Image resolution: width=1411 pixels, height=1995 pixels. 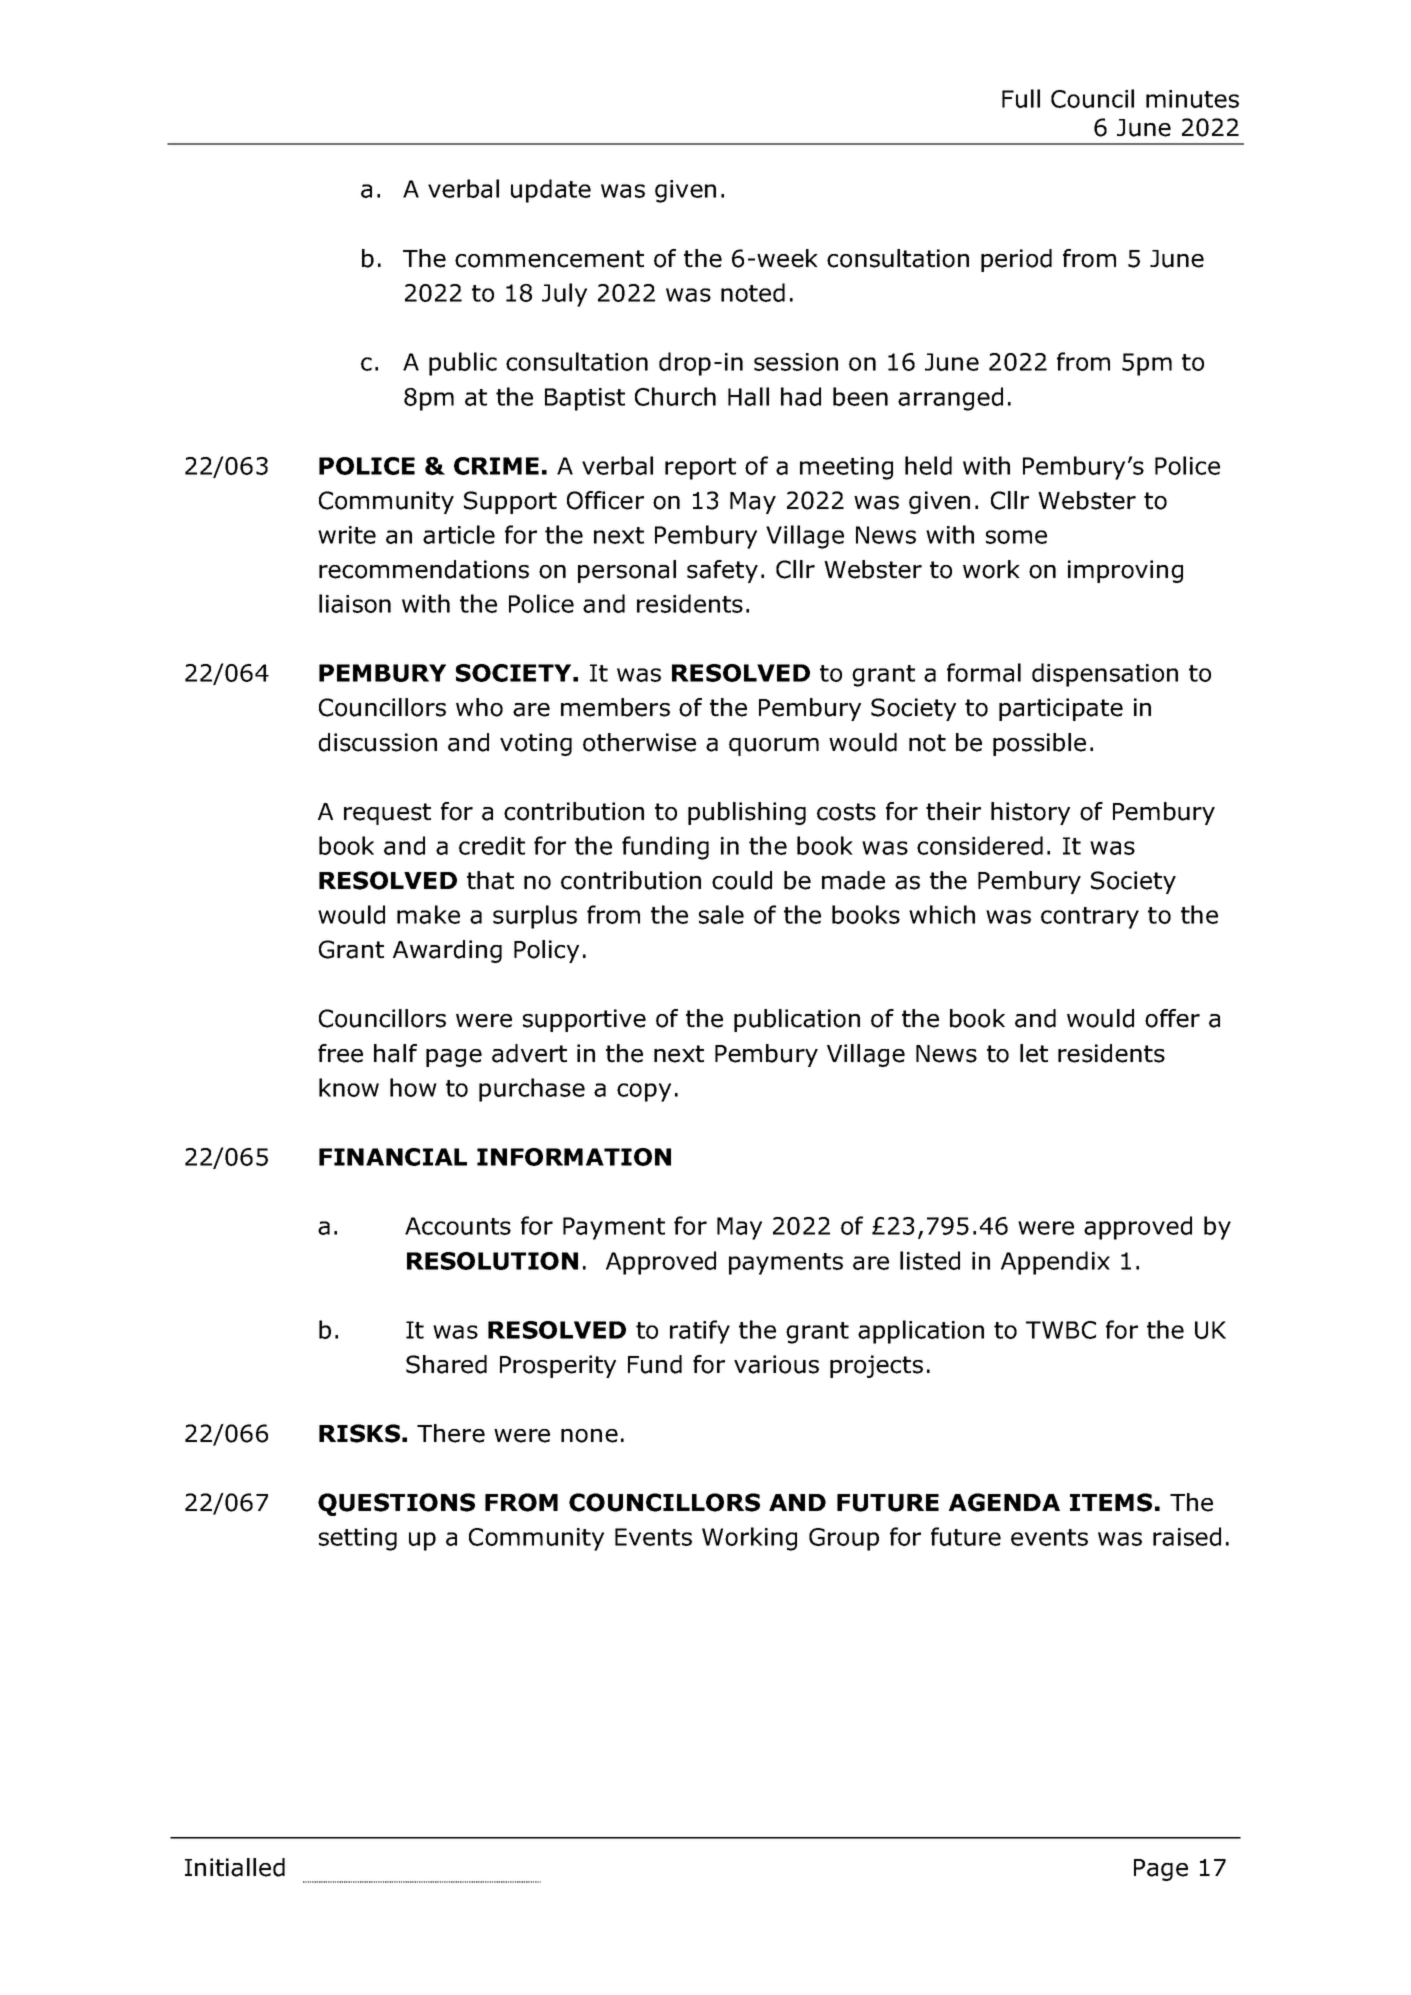 What do you see at coordinates (753, 292) in the image?
I see `noted` at bounding box center [753, 292].
